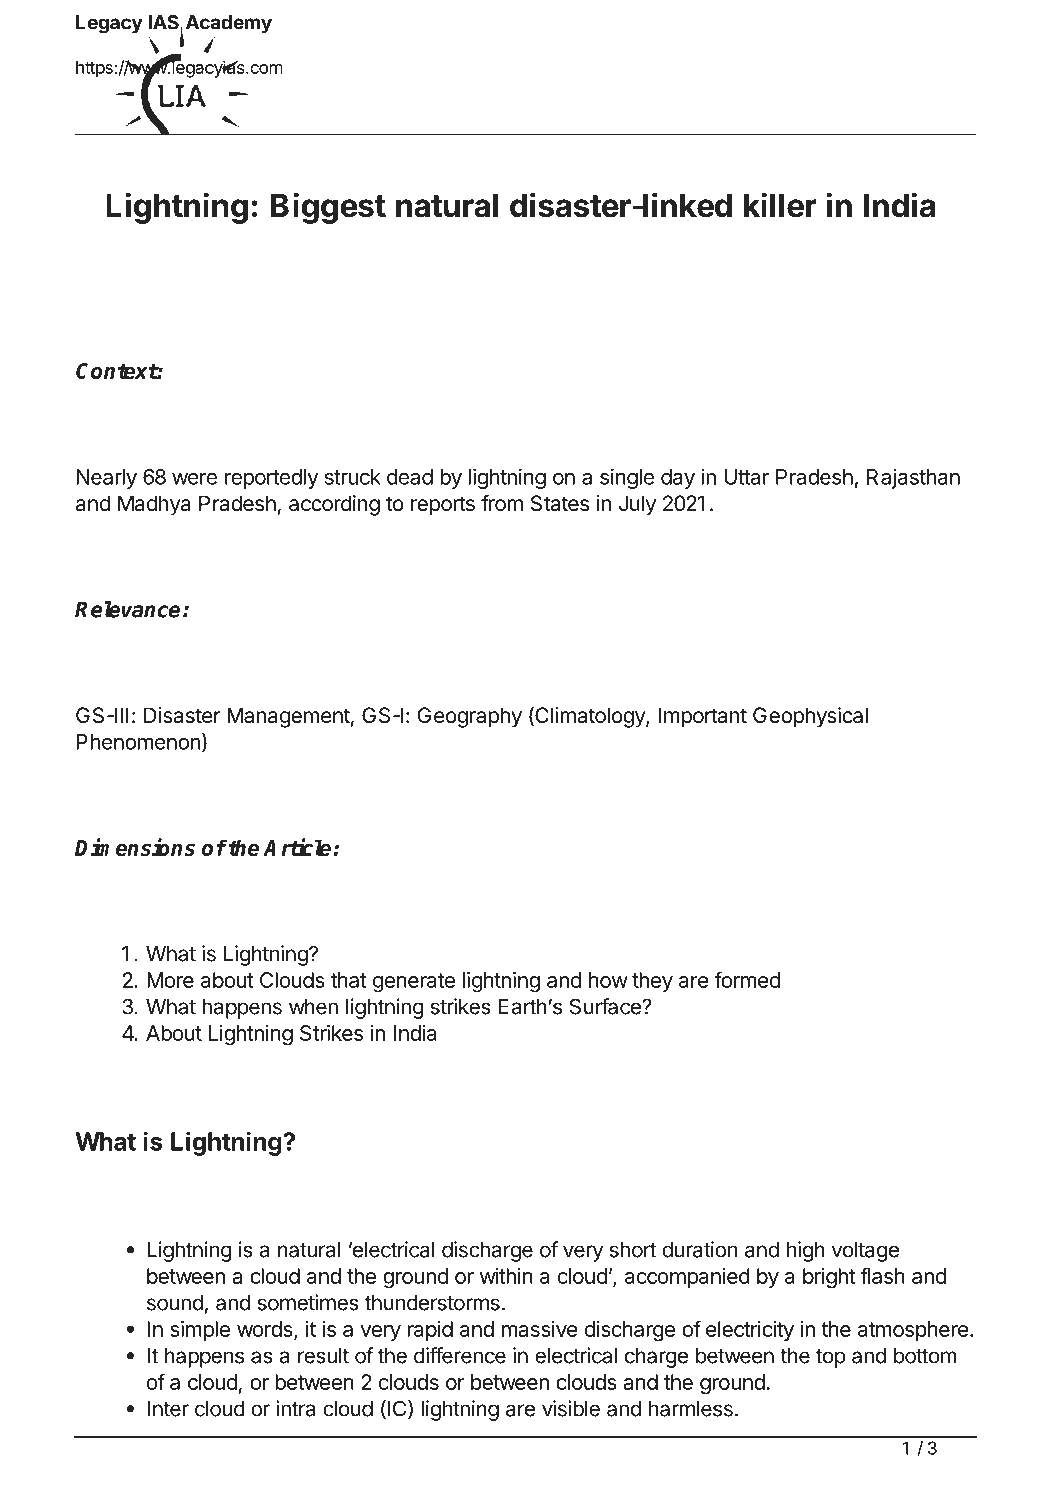 This screenshot has width=1051, height=1487. Describe the element at coordinates (502, 503) in the screenshot. I see `from` at that location.
